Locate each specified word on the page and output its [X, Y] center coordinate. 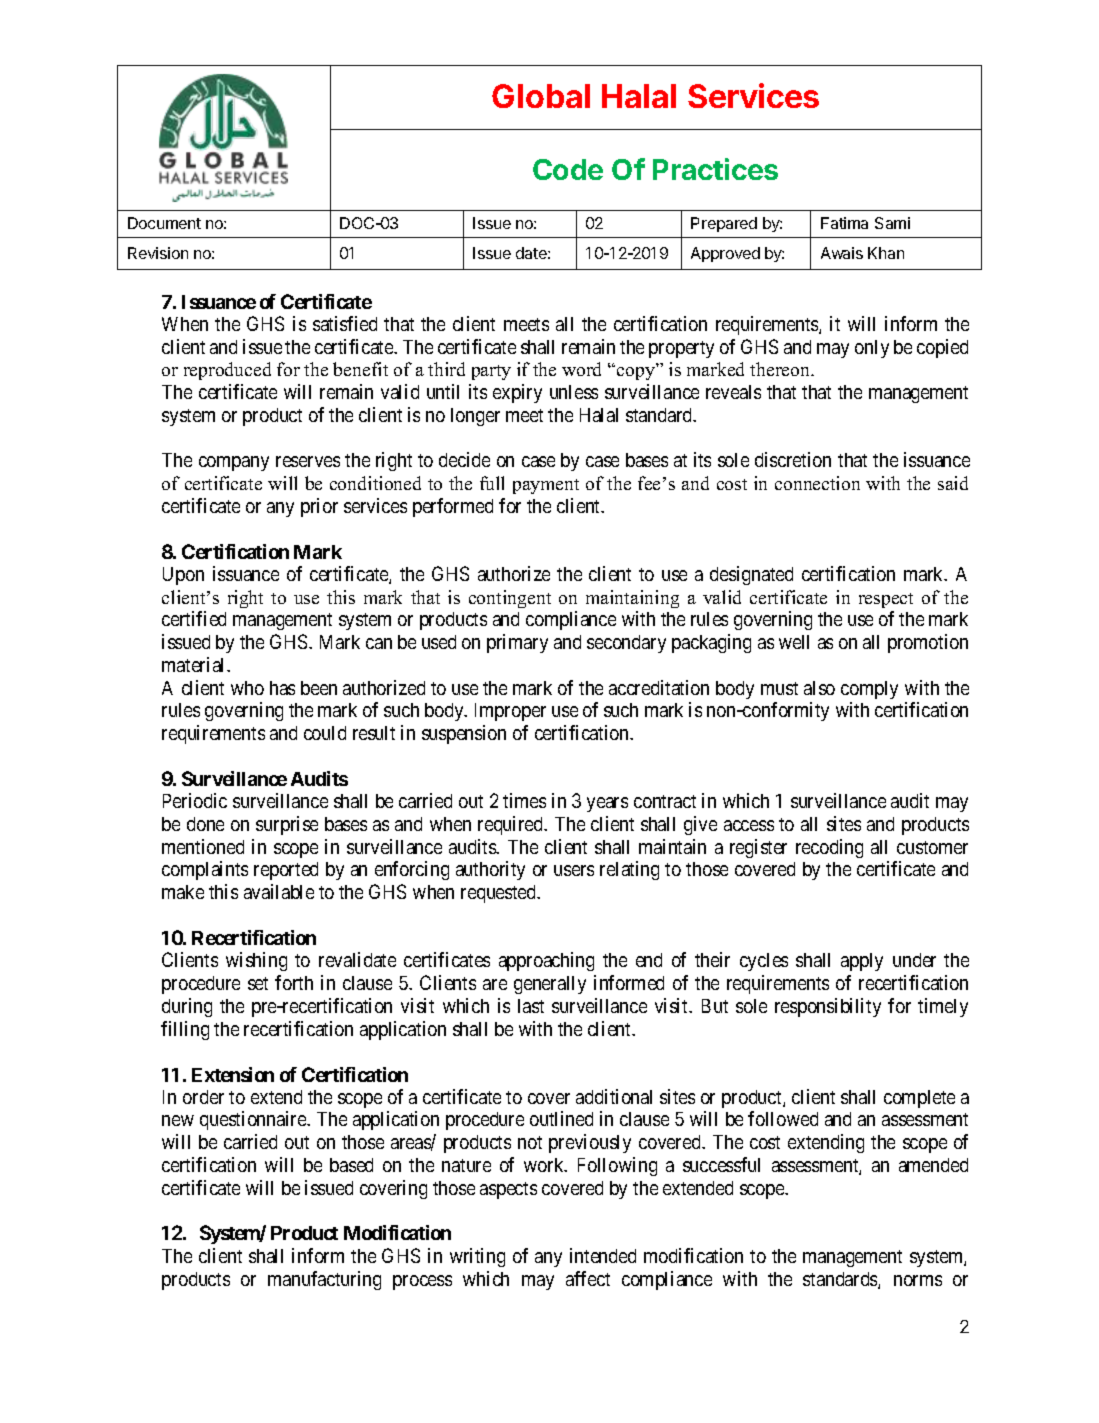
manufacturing [324, 1280]
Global [541, 96]
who [247, 688]
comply [869, 690]
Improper [510, 712]
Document [164, 223]
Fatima [844, 223]
